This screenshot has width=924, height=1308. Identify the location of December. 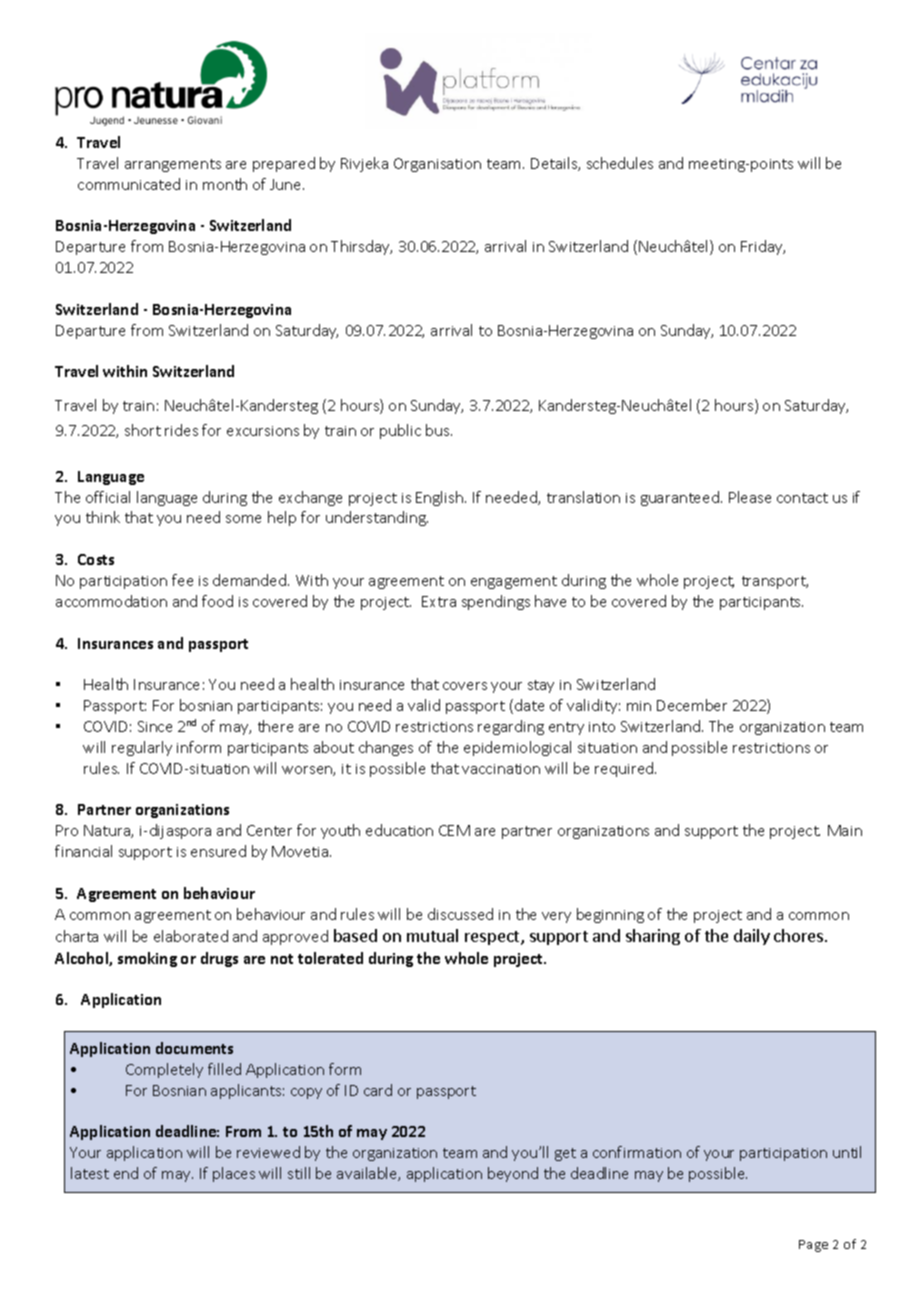
(692, 705).
